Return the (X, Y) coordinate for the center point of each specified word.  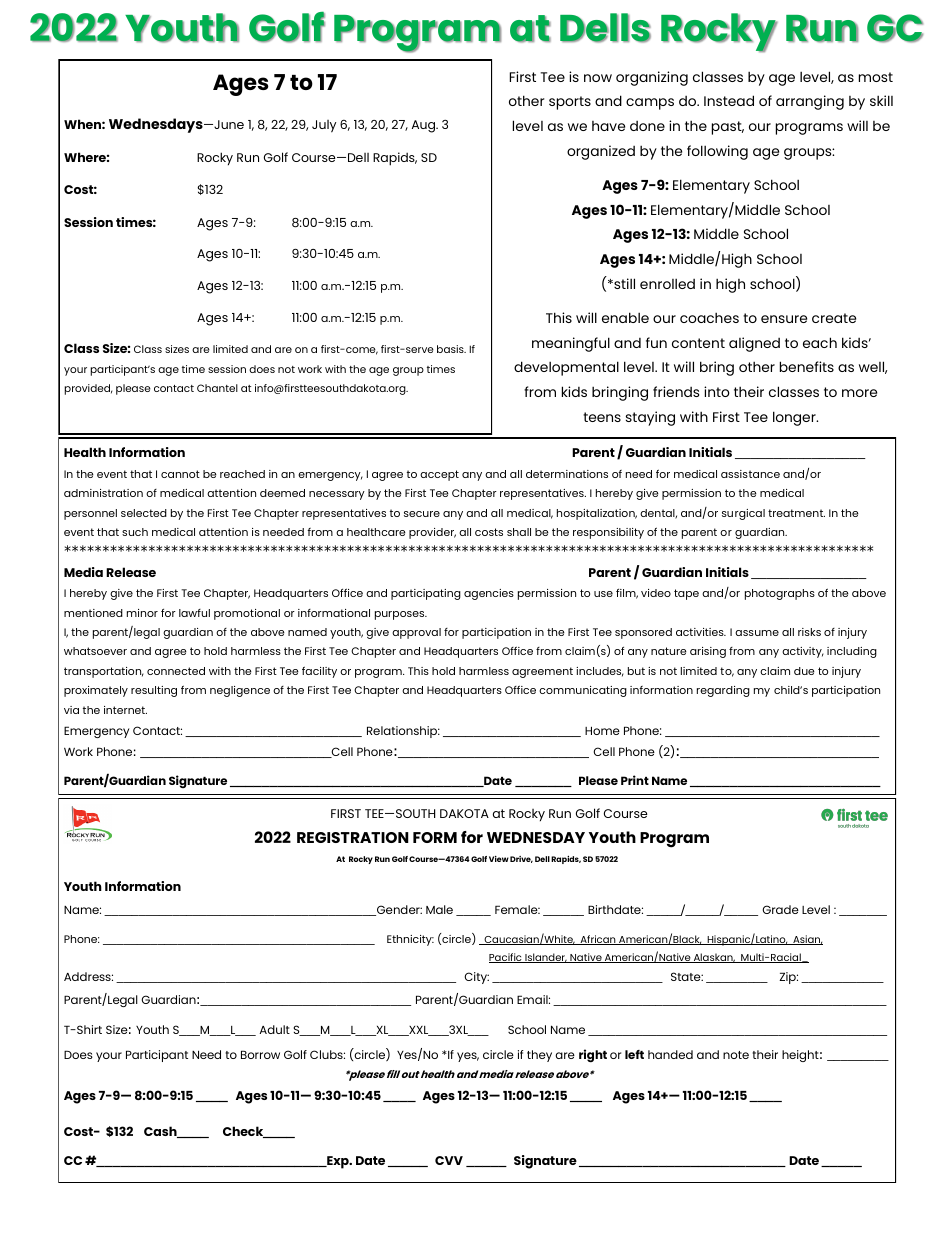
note (736, 1055)
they (539, 1056)
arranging (810, 102)
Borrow (260, 1054)
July (324, 126)
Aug (424, 126)
